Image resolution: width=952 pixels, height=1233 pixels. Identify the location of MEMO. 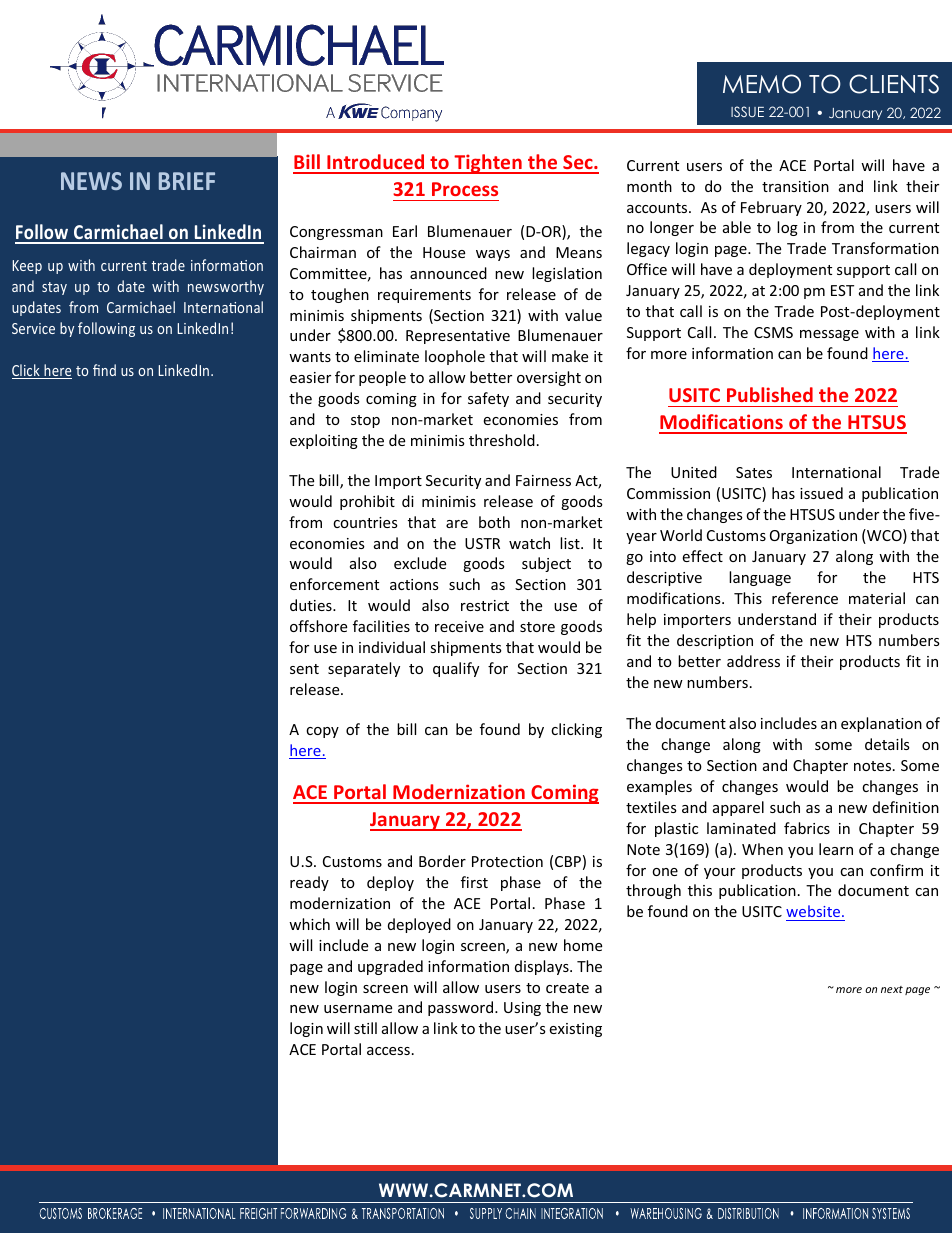
(762, 84).
